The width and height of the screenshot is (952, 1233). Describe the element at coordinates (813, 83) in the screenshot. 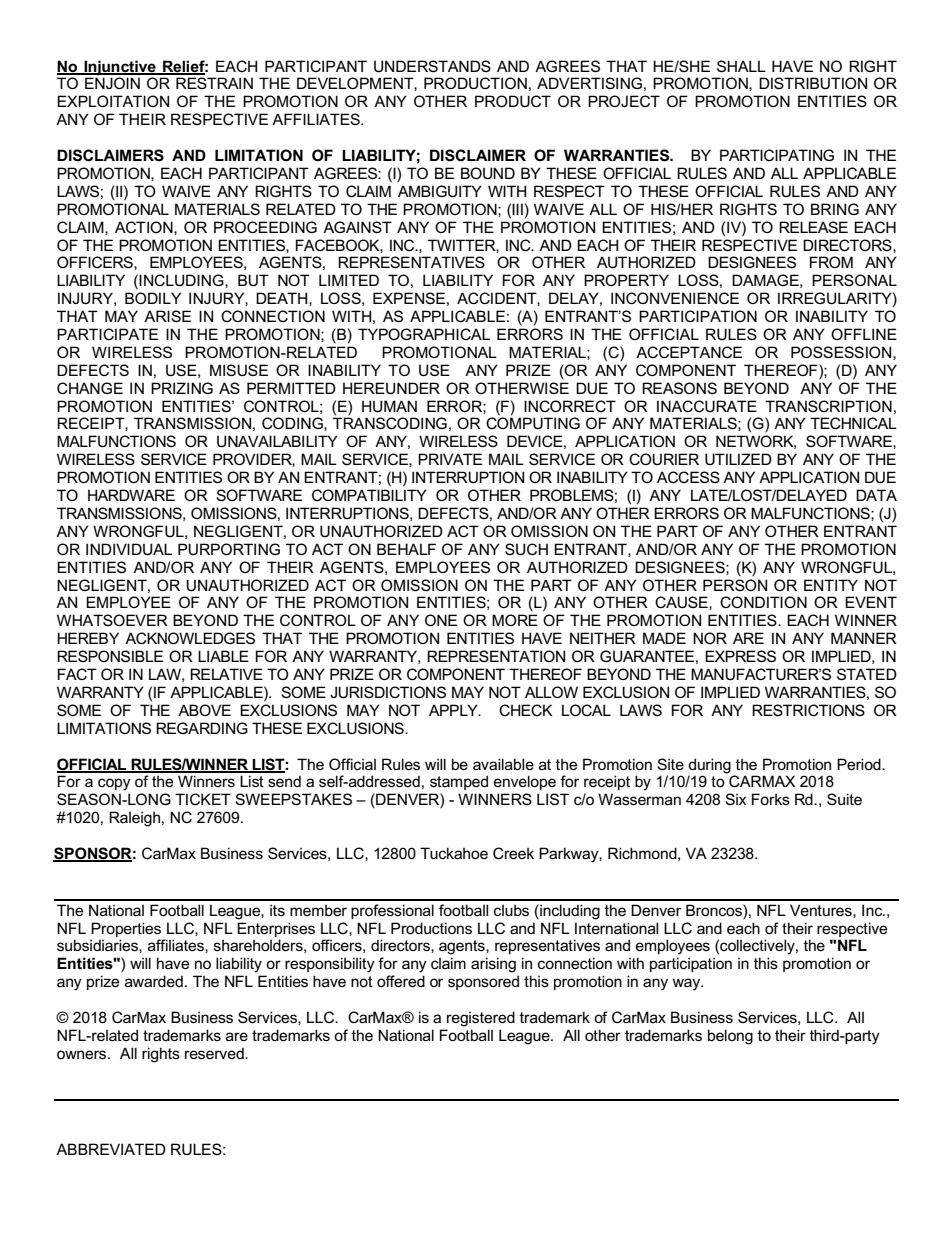

I see `DISTRIBUTION` at that location.
